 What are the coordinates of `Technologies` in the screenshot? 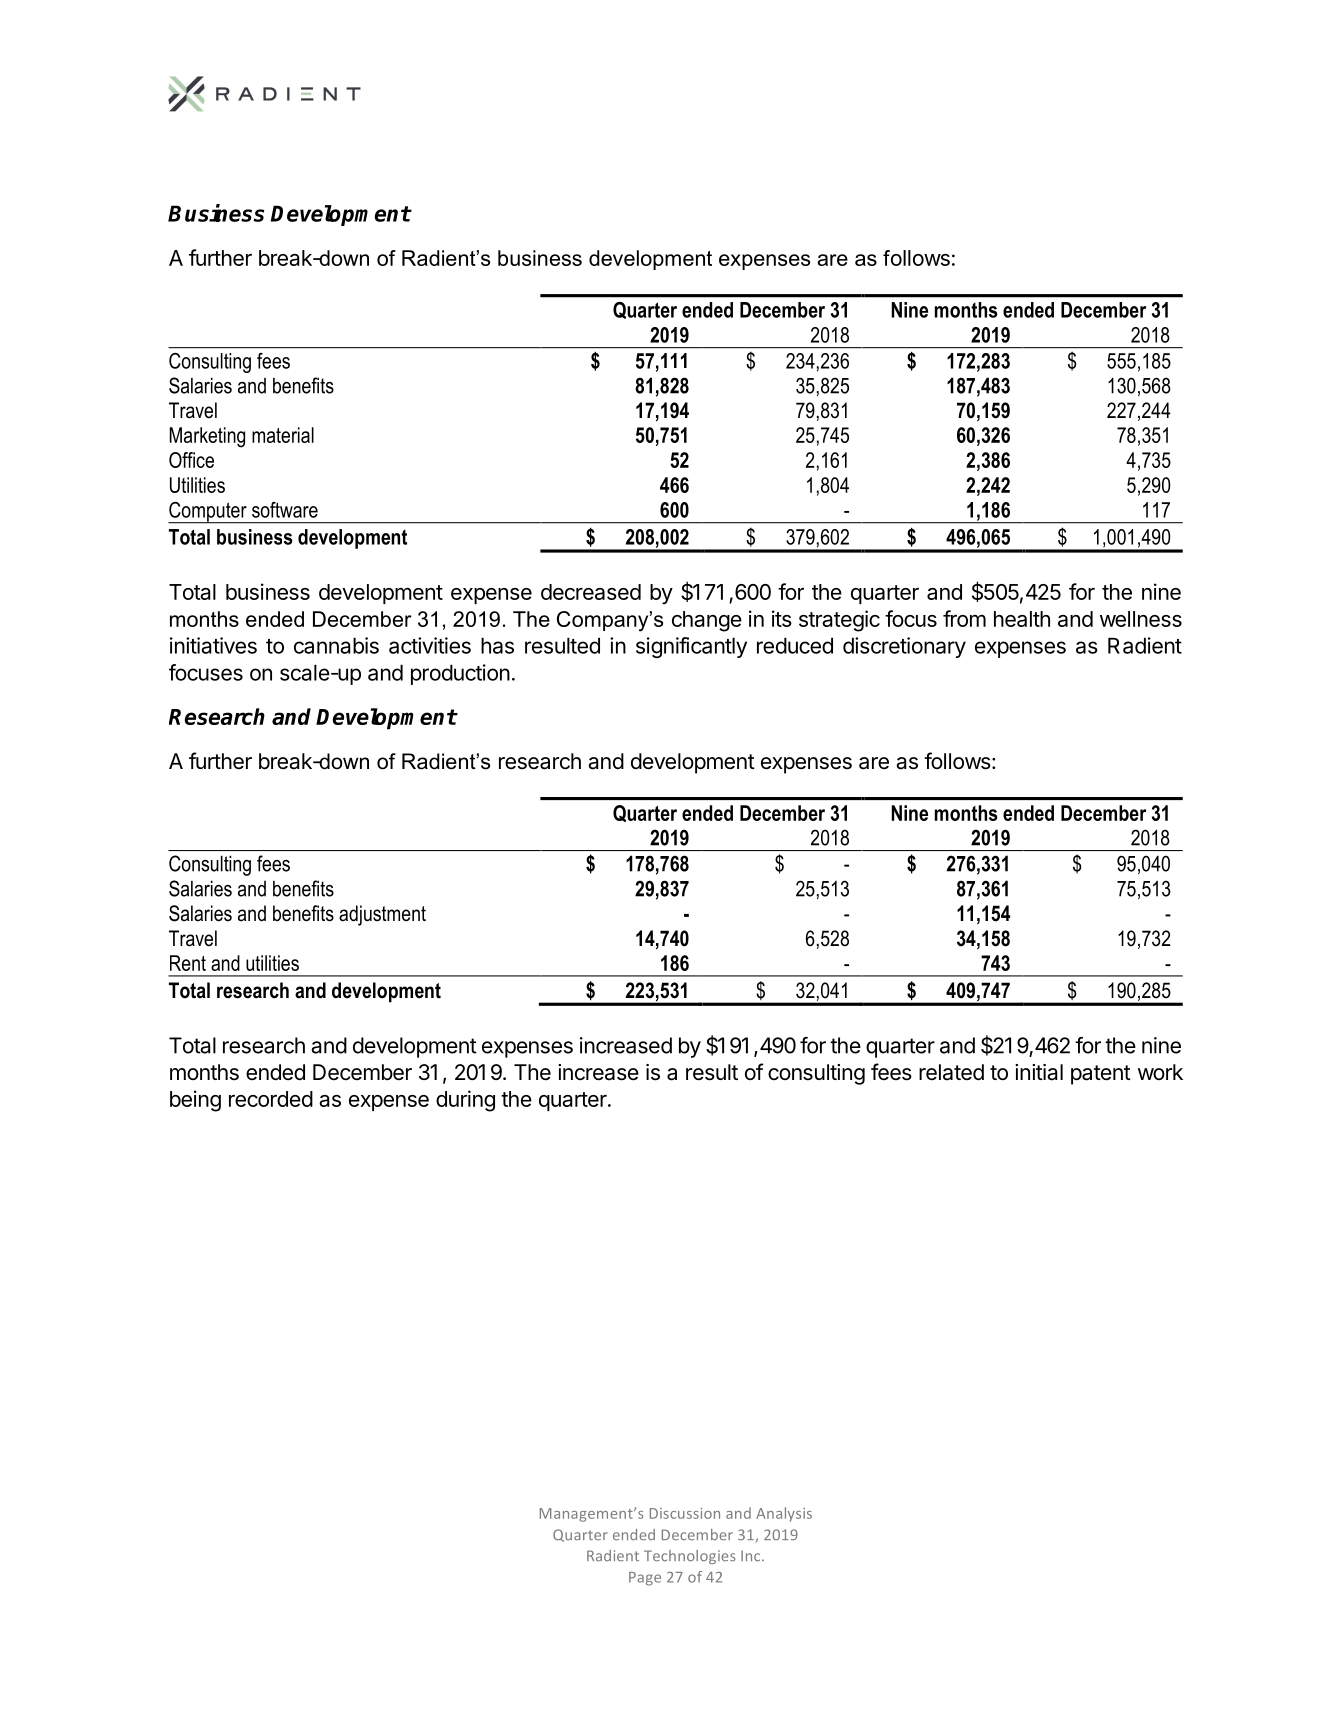 It's located at (689, 1557).
